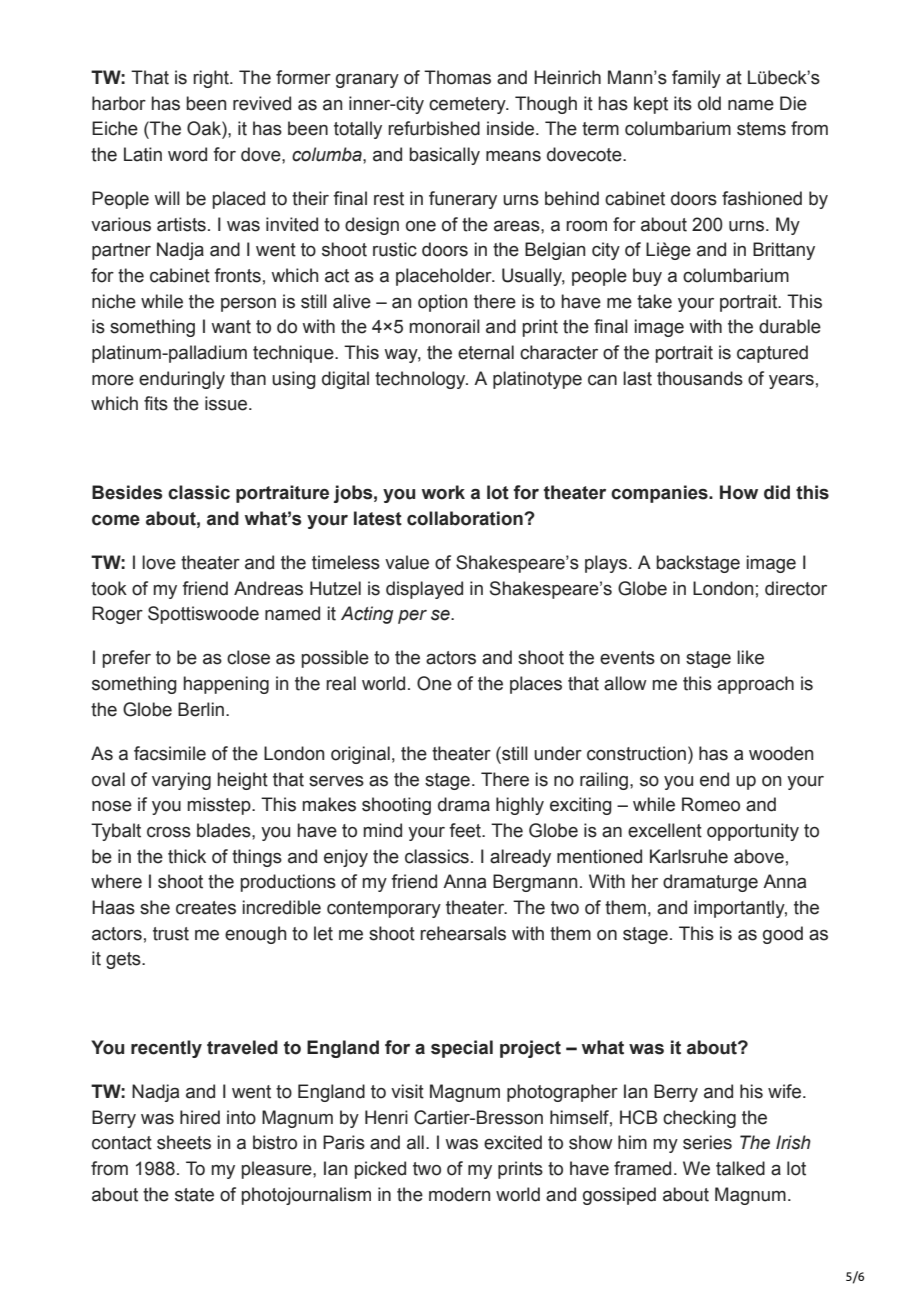  What do you see at coordinates (220, 806) in the screenshot?
I see `misstep` at bounding box center [220, 806].
